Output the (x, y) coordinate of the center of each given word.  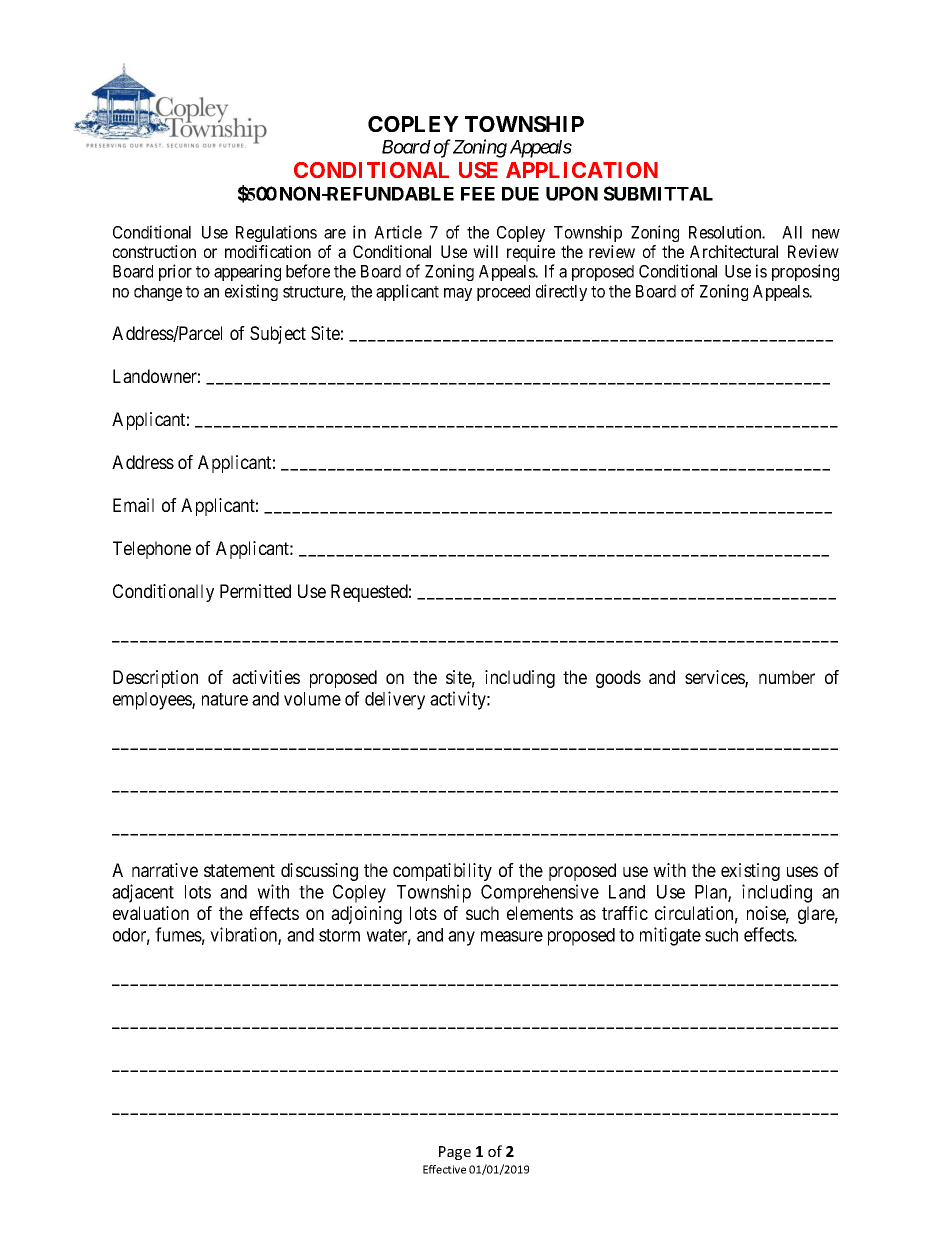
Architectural (734, 251)
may (458, 294)
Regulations (276, 233)
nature (225, 699)
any (461, 938)
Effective (444, 1169)
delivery (395, 700)
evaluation (151, 913)
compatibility (442, 872)
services (715, 678)
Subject (278, 335)
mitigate (670, 936)
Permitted (255, 591)
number (787, 677)
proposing (805, 272)
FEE (478, 194)
